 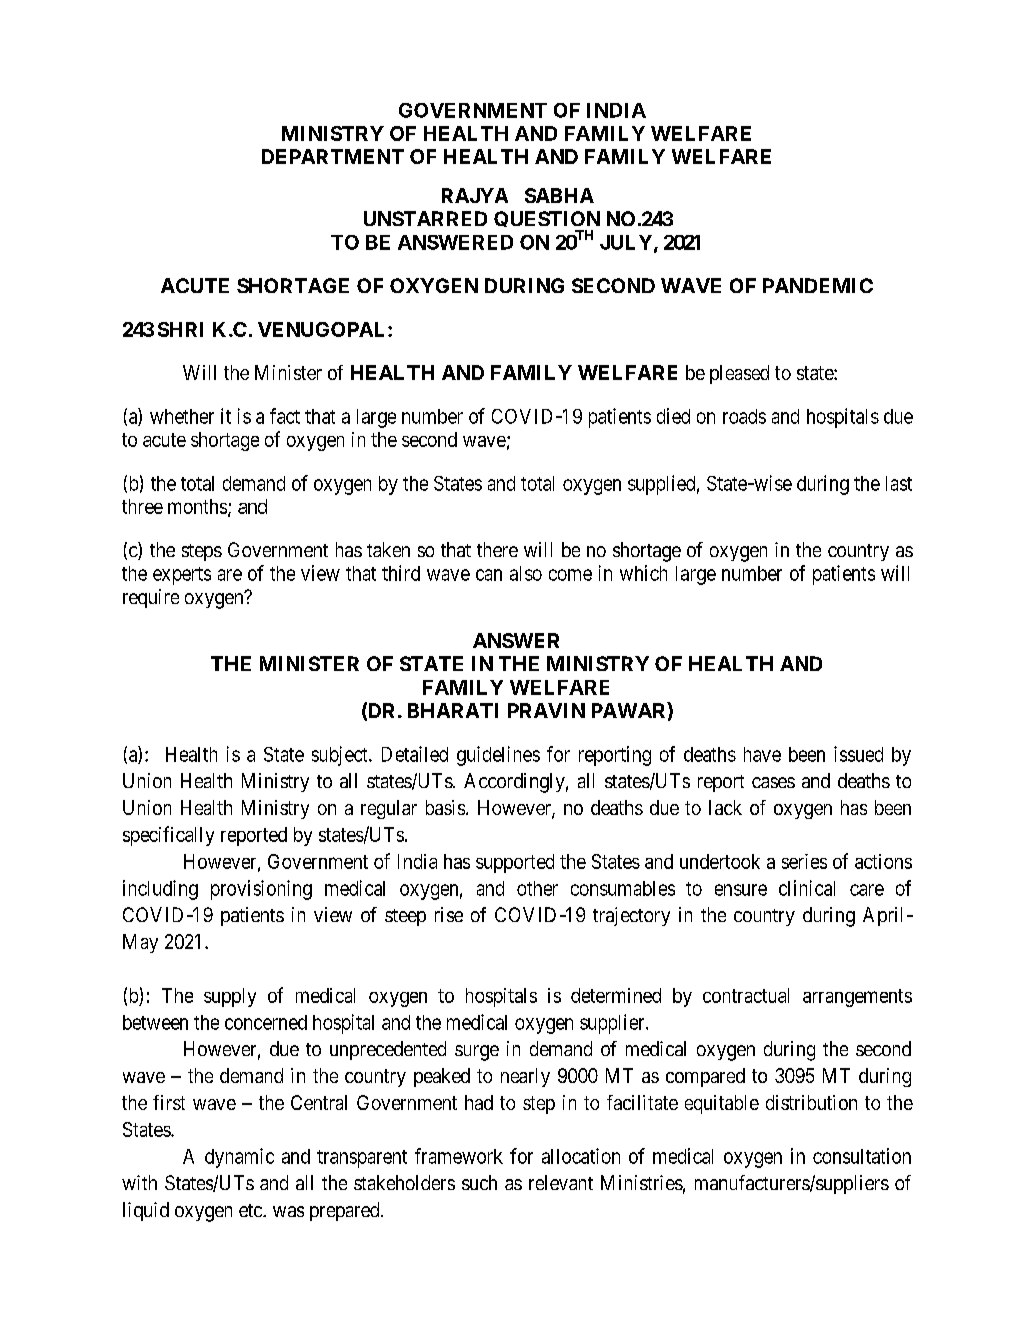 What do you see at coordinates (862, 1156) in the image?
I see `consultation` at bounding box center [862, 1156].
